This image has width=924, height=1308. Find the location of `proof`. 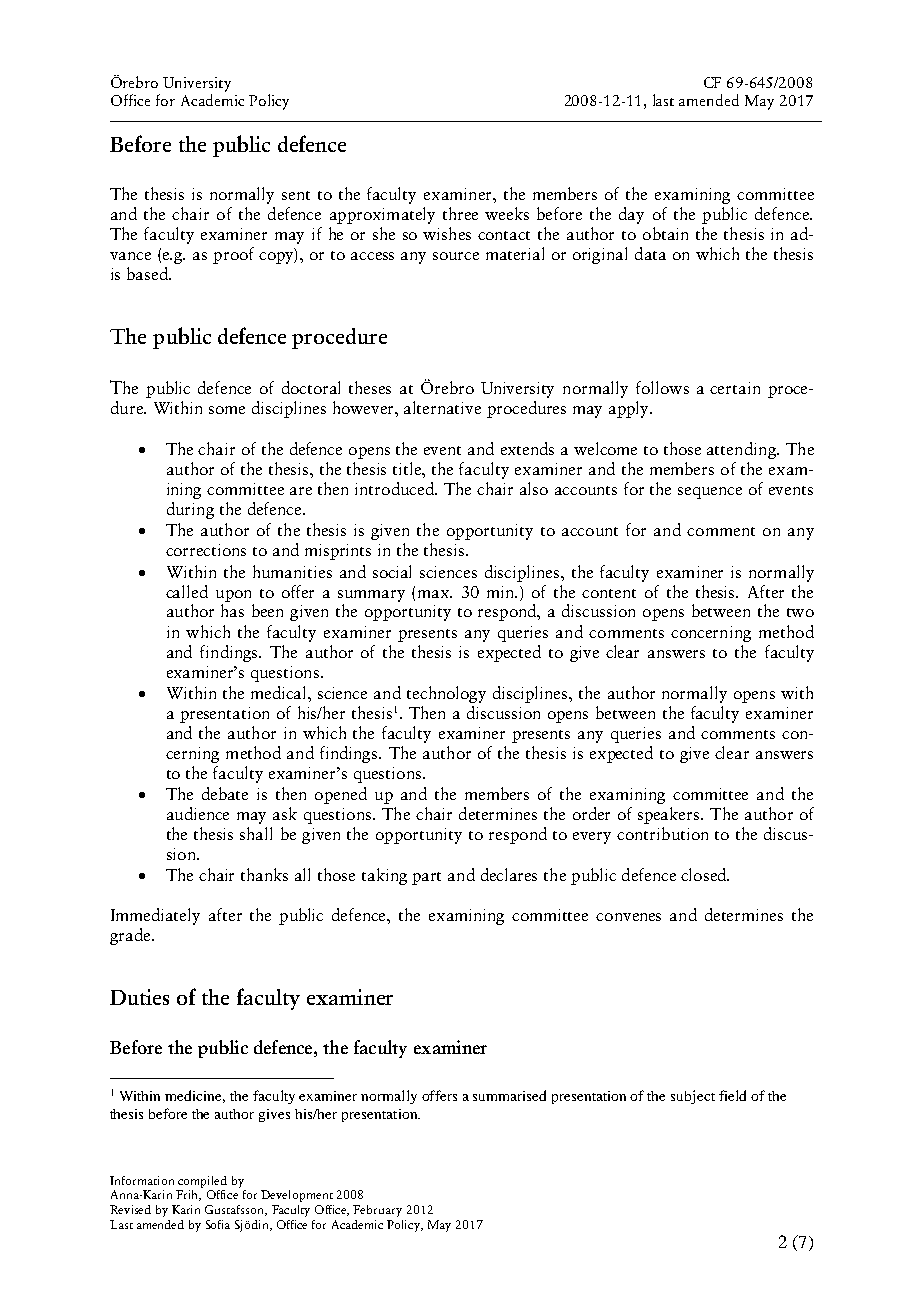

proof is located at coordinates (233, 255).
